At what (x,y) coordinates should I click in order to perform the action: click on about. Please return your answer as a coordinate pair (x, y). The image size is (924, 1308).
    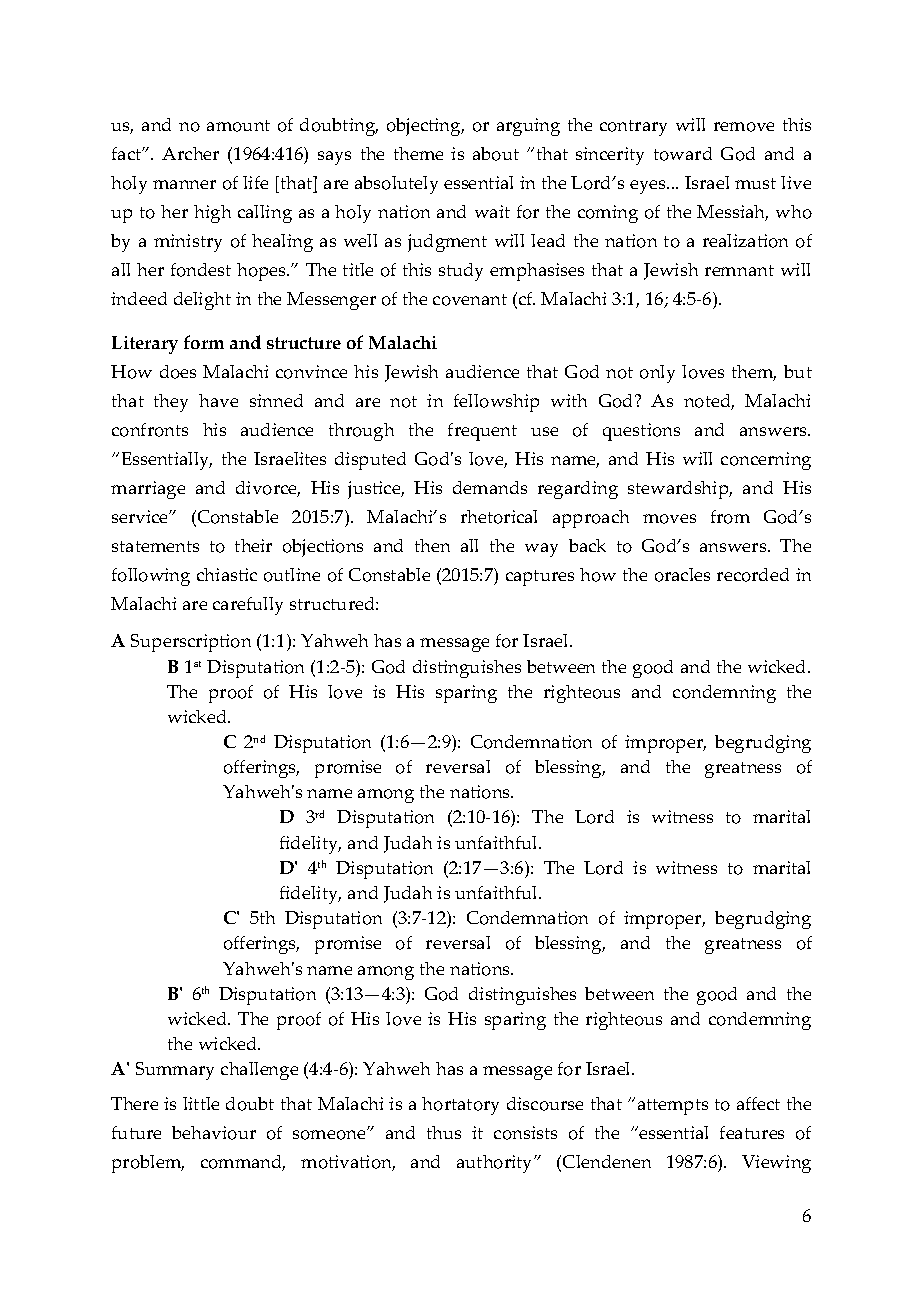
    Looking at the image, I should click on (496, 154).
